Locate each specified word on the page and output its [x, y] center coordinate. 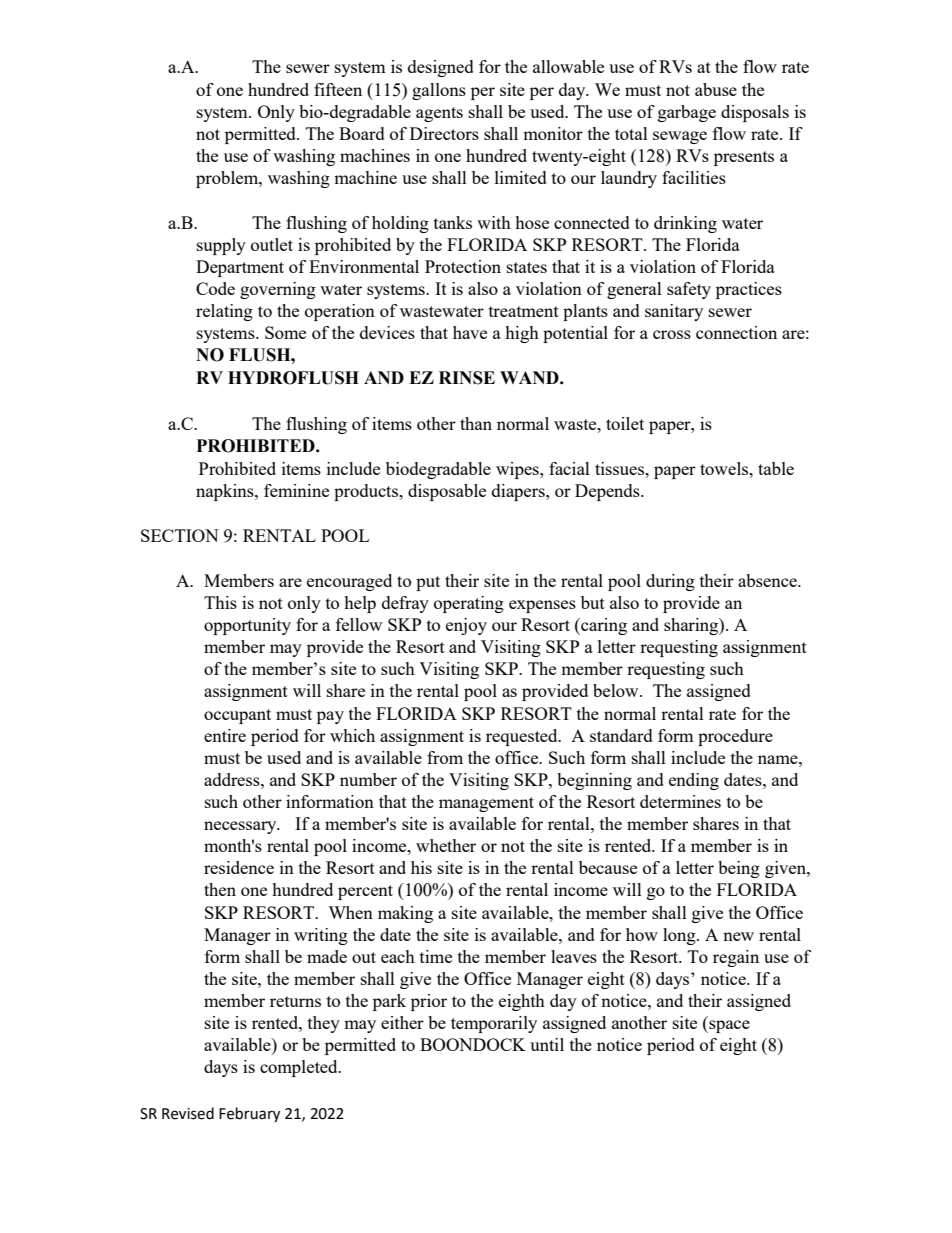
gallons [439, 91]
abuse [716, 89]
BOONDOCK [473, 1044]
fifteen [338, 89]
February [249, 1115]
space [728, 1026]
